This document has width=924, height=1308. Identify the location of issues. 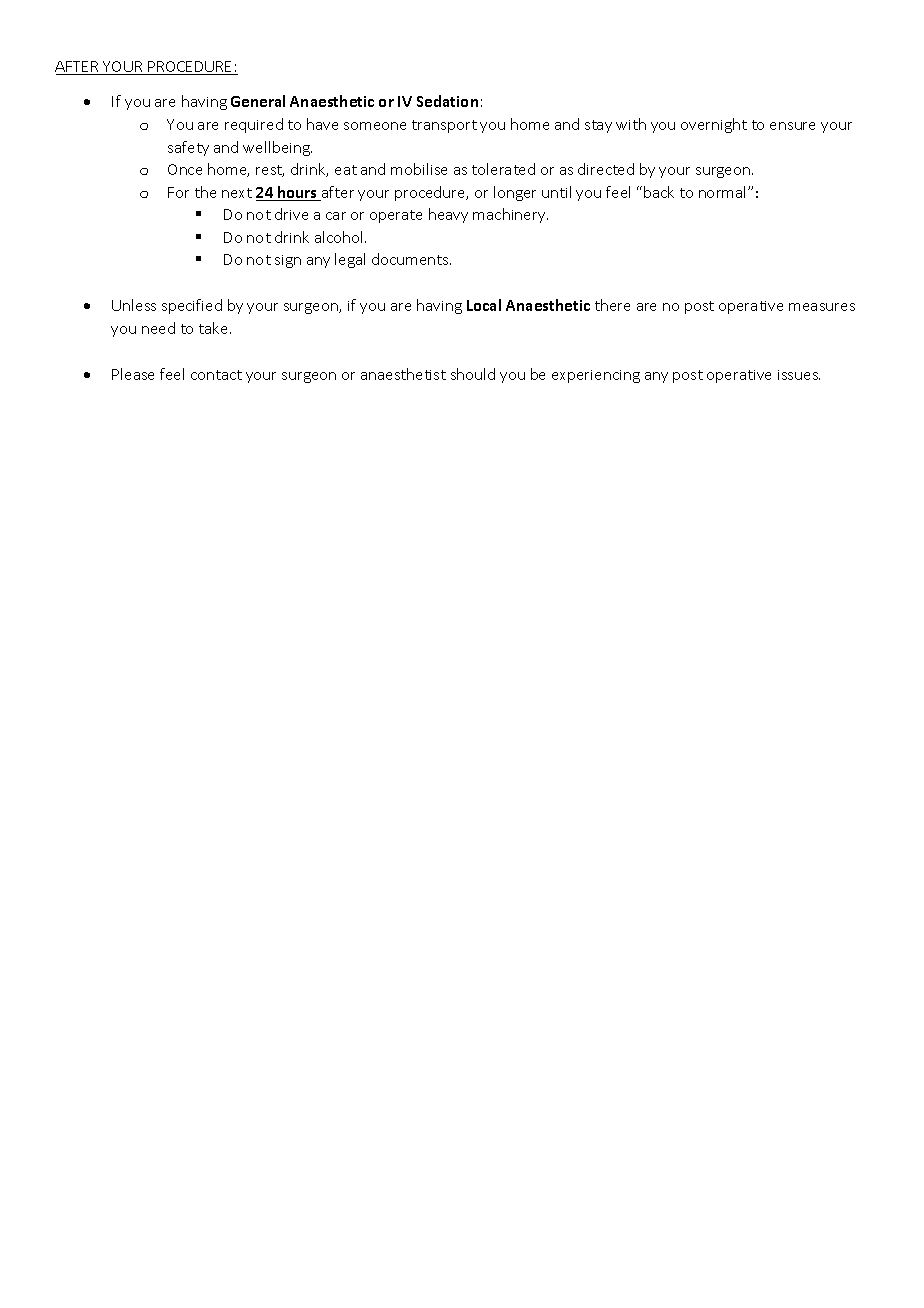
(799, 375).
